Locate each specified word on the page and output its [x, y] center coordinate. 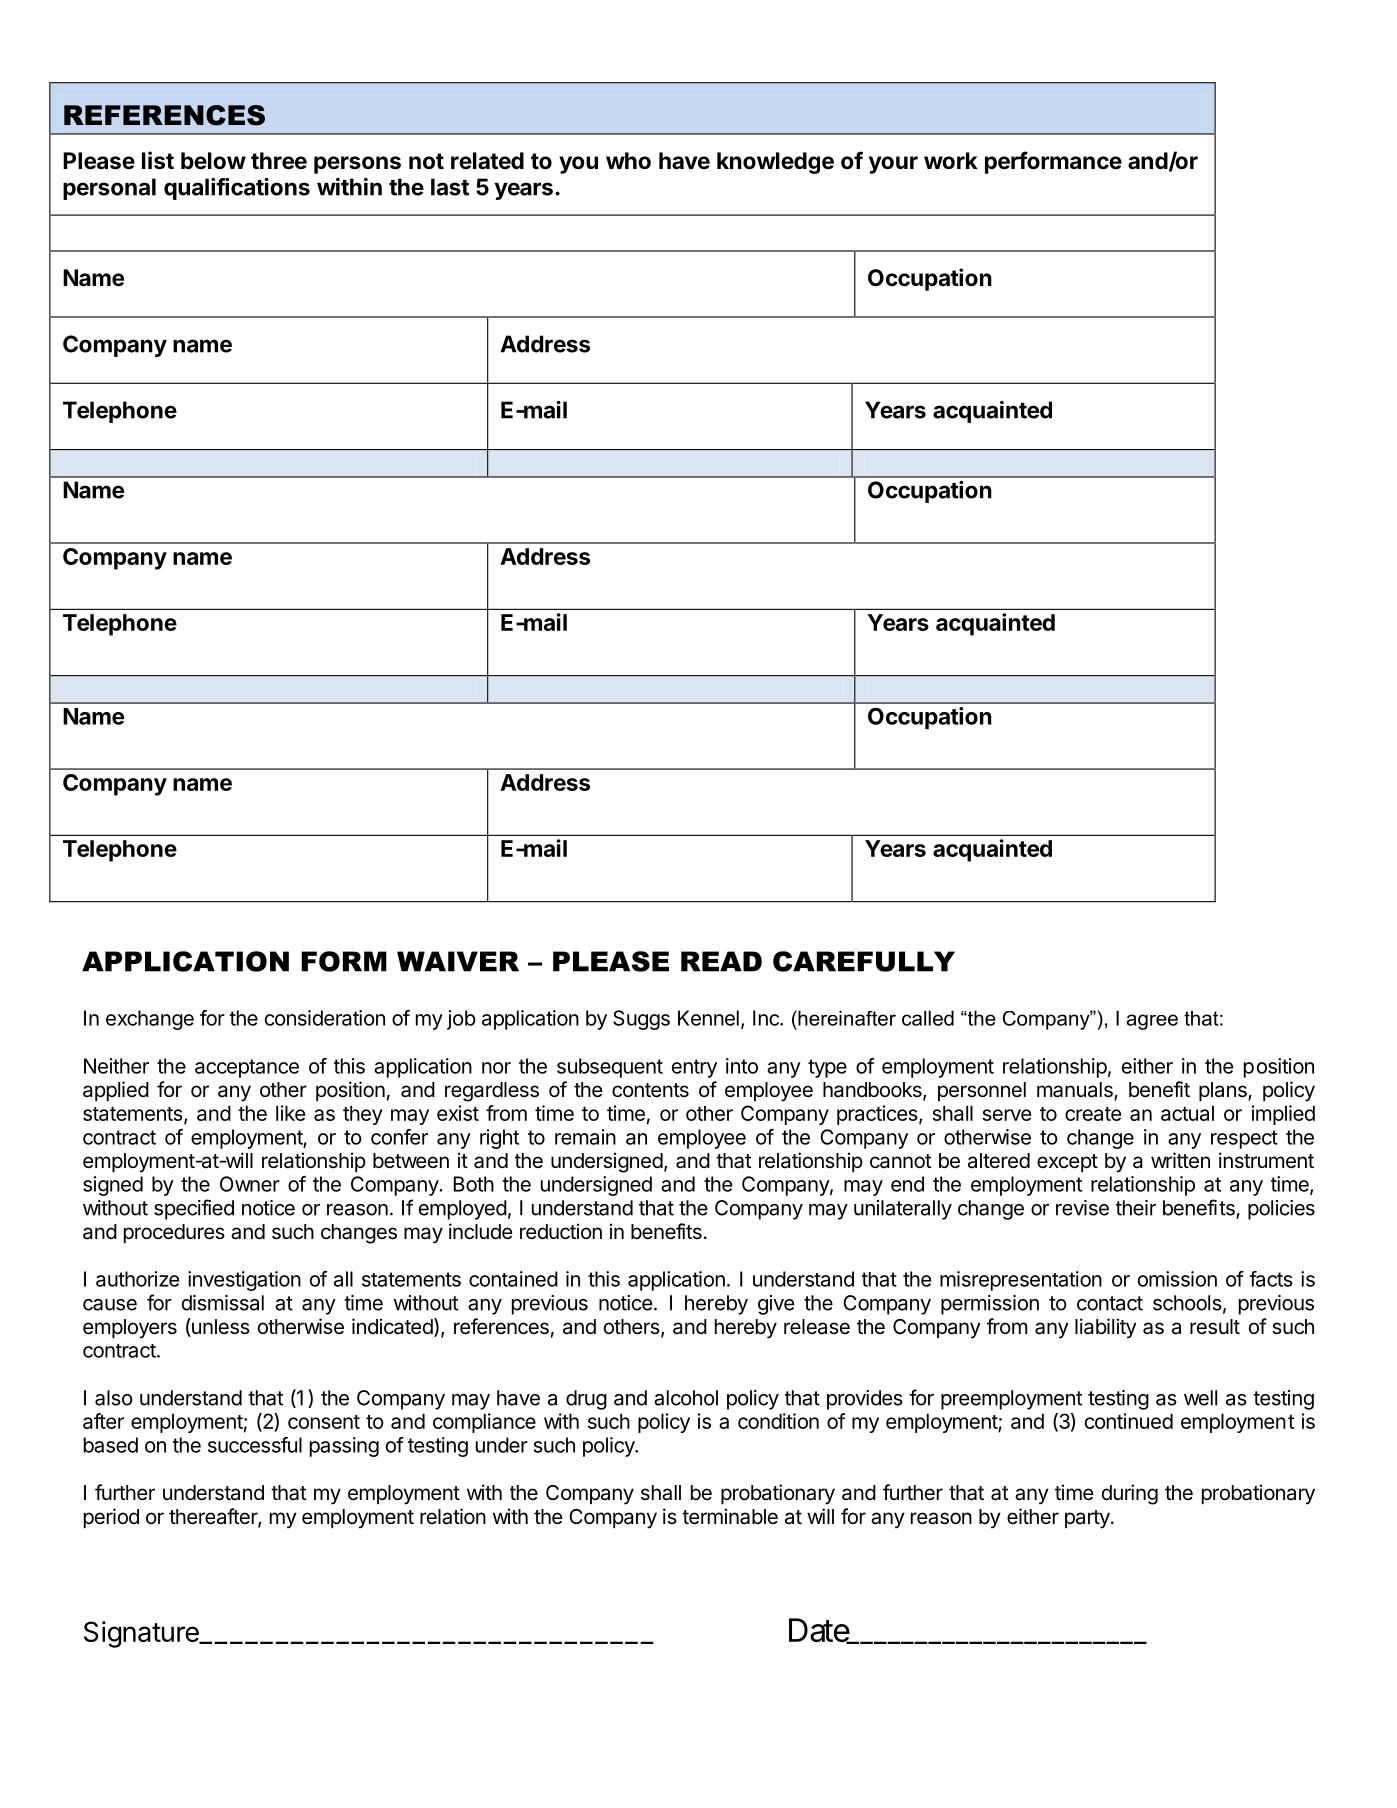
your [893, 165]
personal [109, 189]
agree [1152, 1022]
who [628, 161]
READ [721, 961]
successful [255, 1445]
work [951, 161]
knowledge [775, 163]
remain [585, 1137]
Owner [250, 1184]
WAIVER [458, 961]
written [1180, 1160]
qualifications [237, 189]
